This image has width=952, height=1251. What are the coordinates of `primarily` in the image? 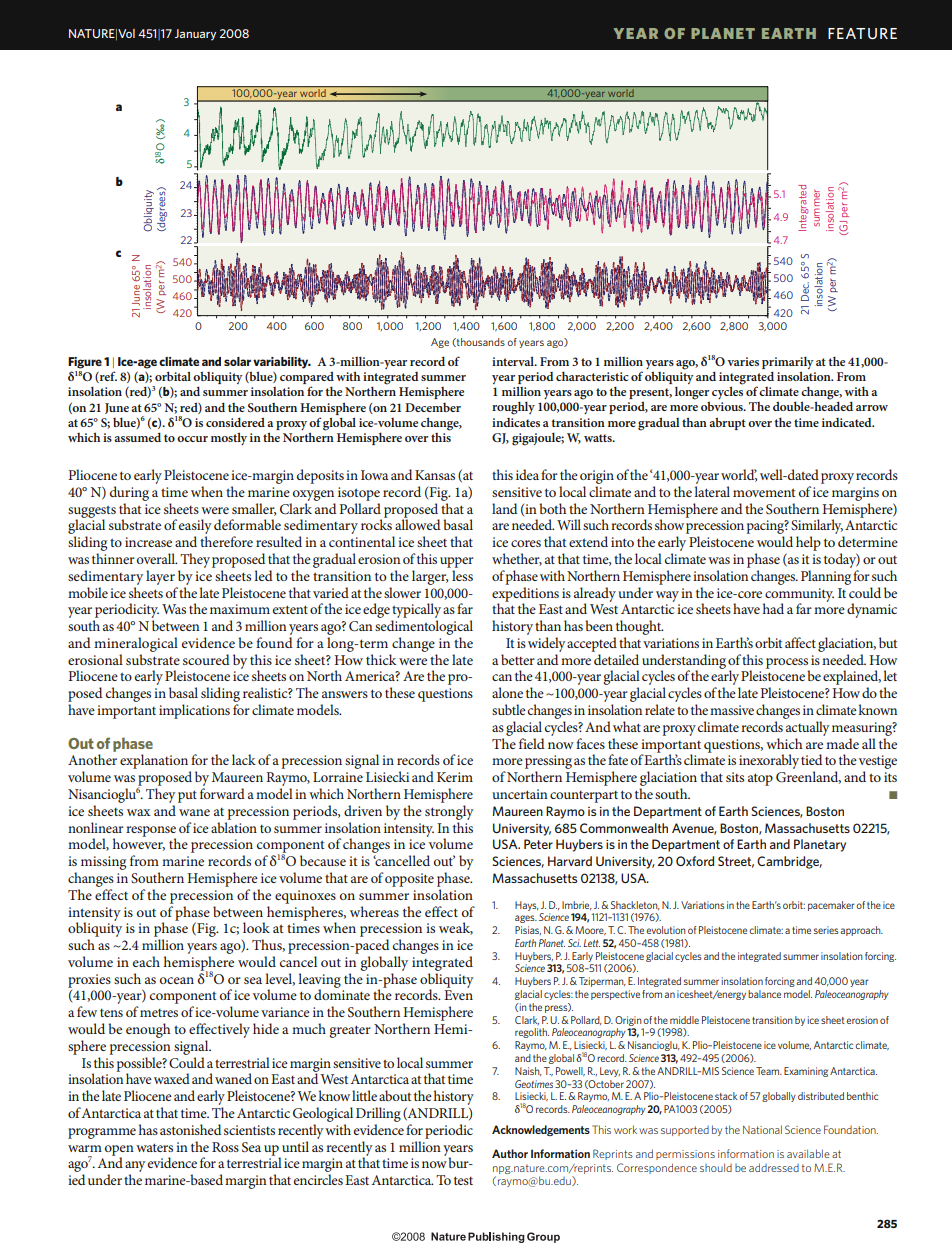 It's located at (788, 364).
